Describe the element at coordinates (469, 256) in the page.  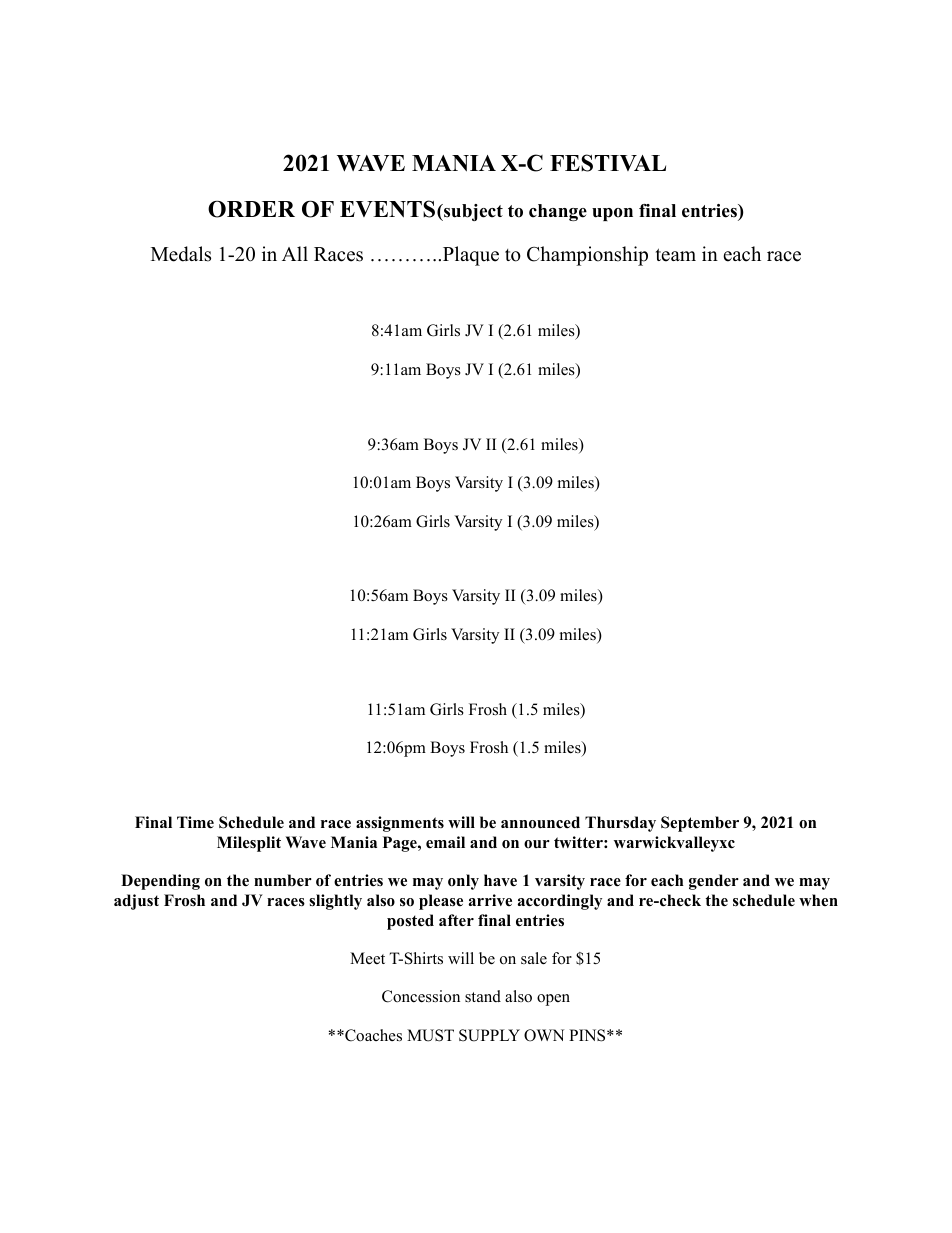
I see `Plaque` at that location.
